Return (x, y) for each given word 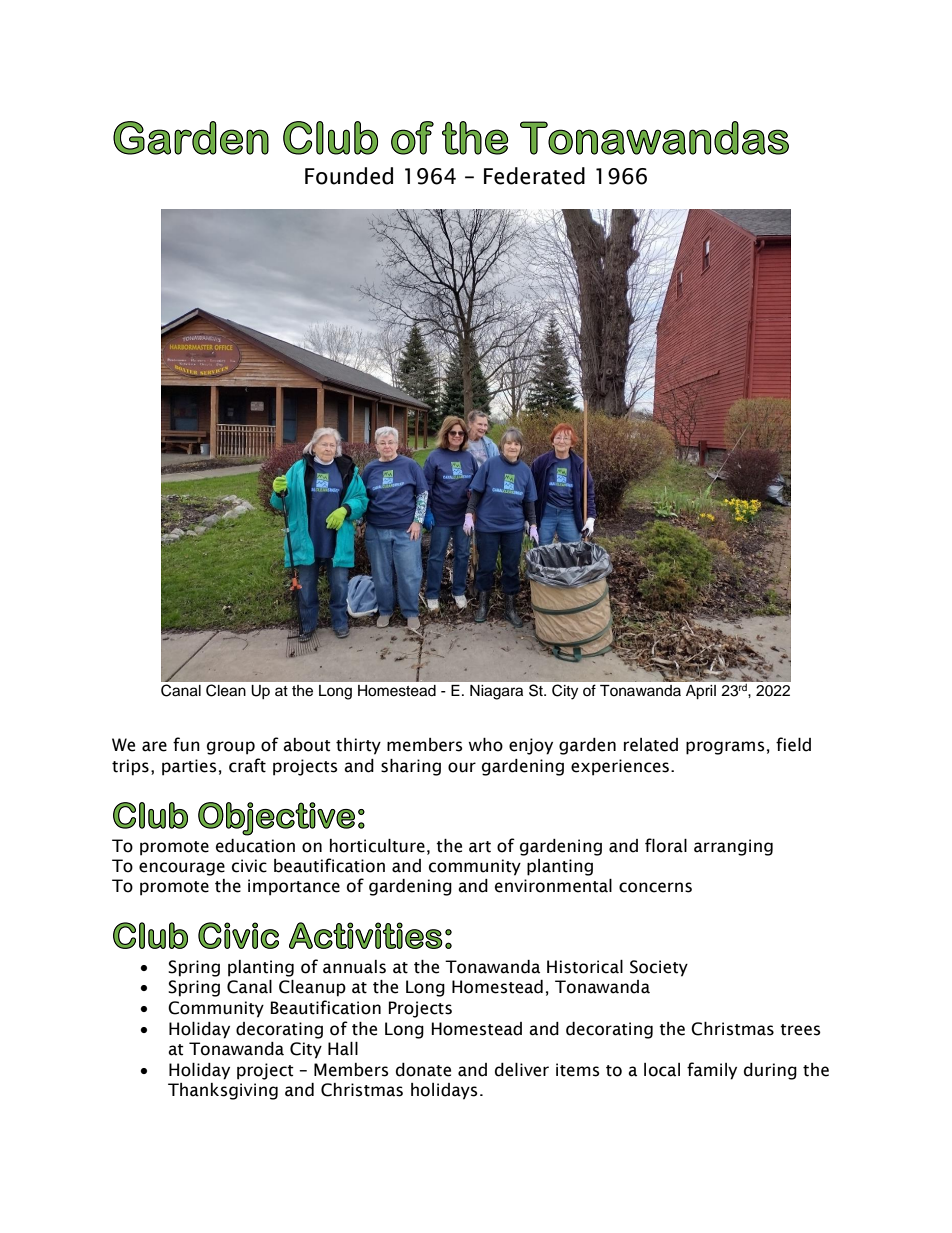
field (793, 744)
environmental (553, 886)
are (154, 746)
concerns (655, 887)
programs (725, 748)
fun (186, 744)
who (485, 745)
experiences (620, 767)
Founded (349, 176)
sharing (411, 767)
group (231, 748)
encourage (182, 869)
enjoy (531, 746)
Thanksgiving (223, 1091)
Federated (534, 176)
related (651, 745)
